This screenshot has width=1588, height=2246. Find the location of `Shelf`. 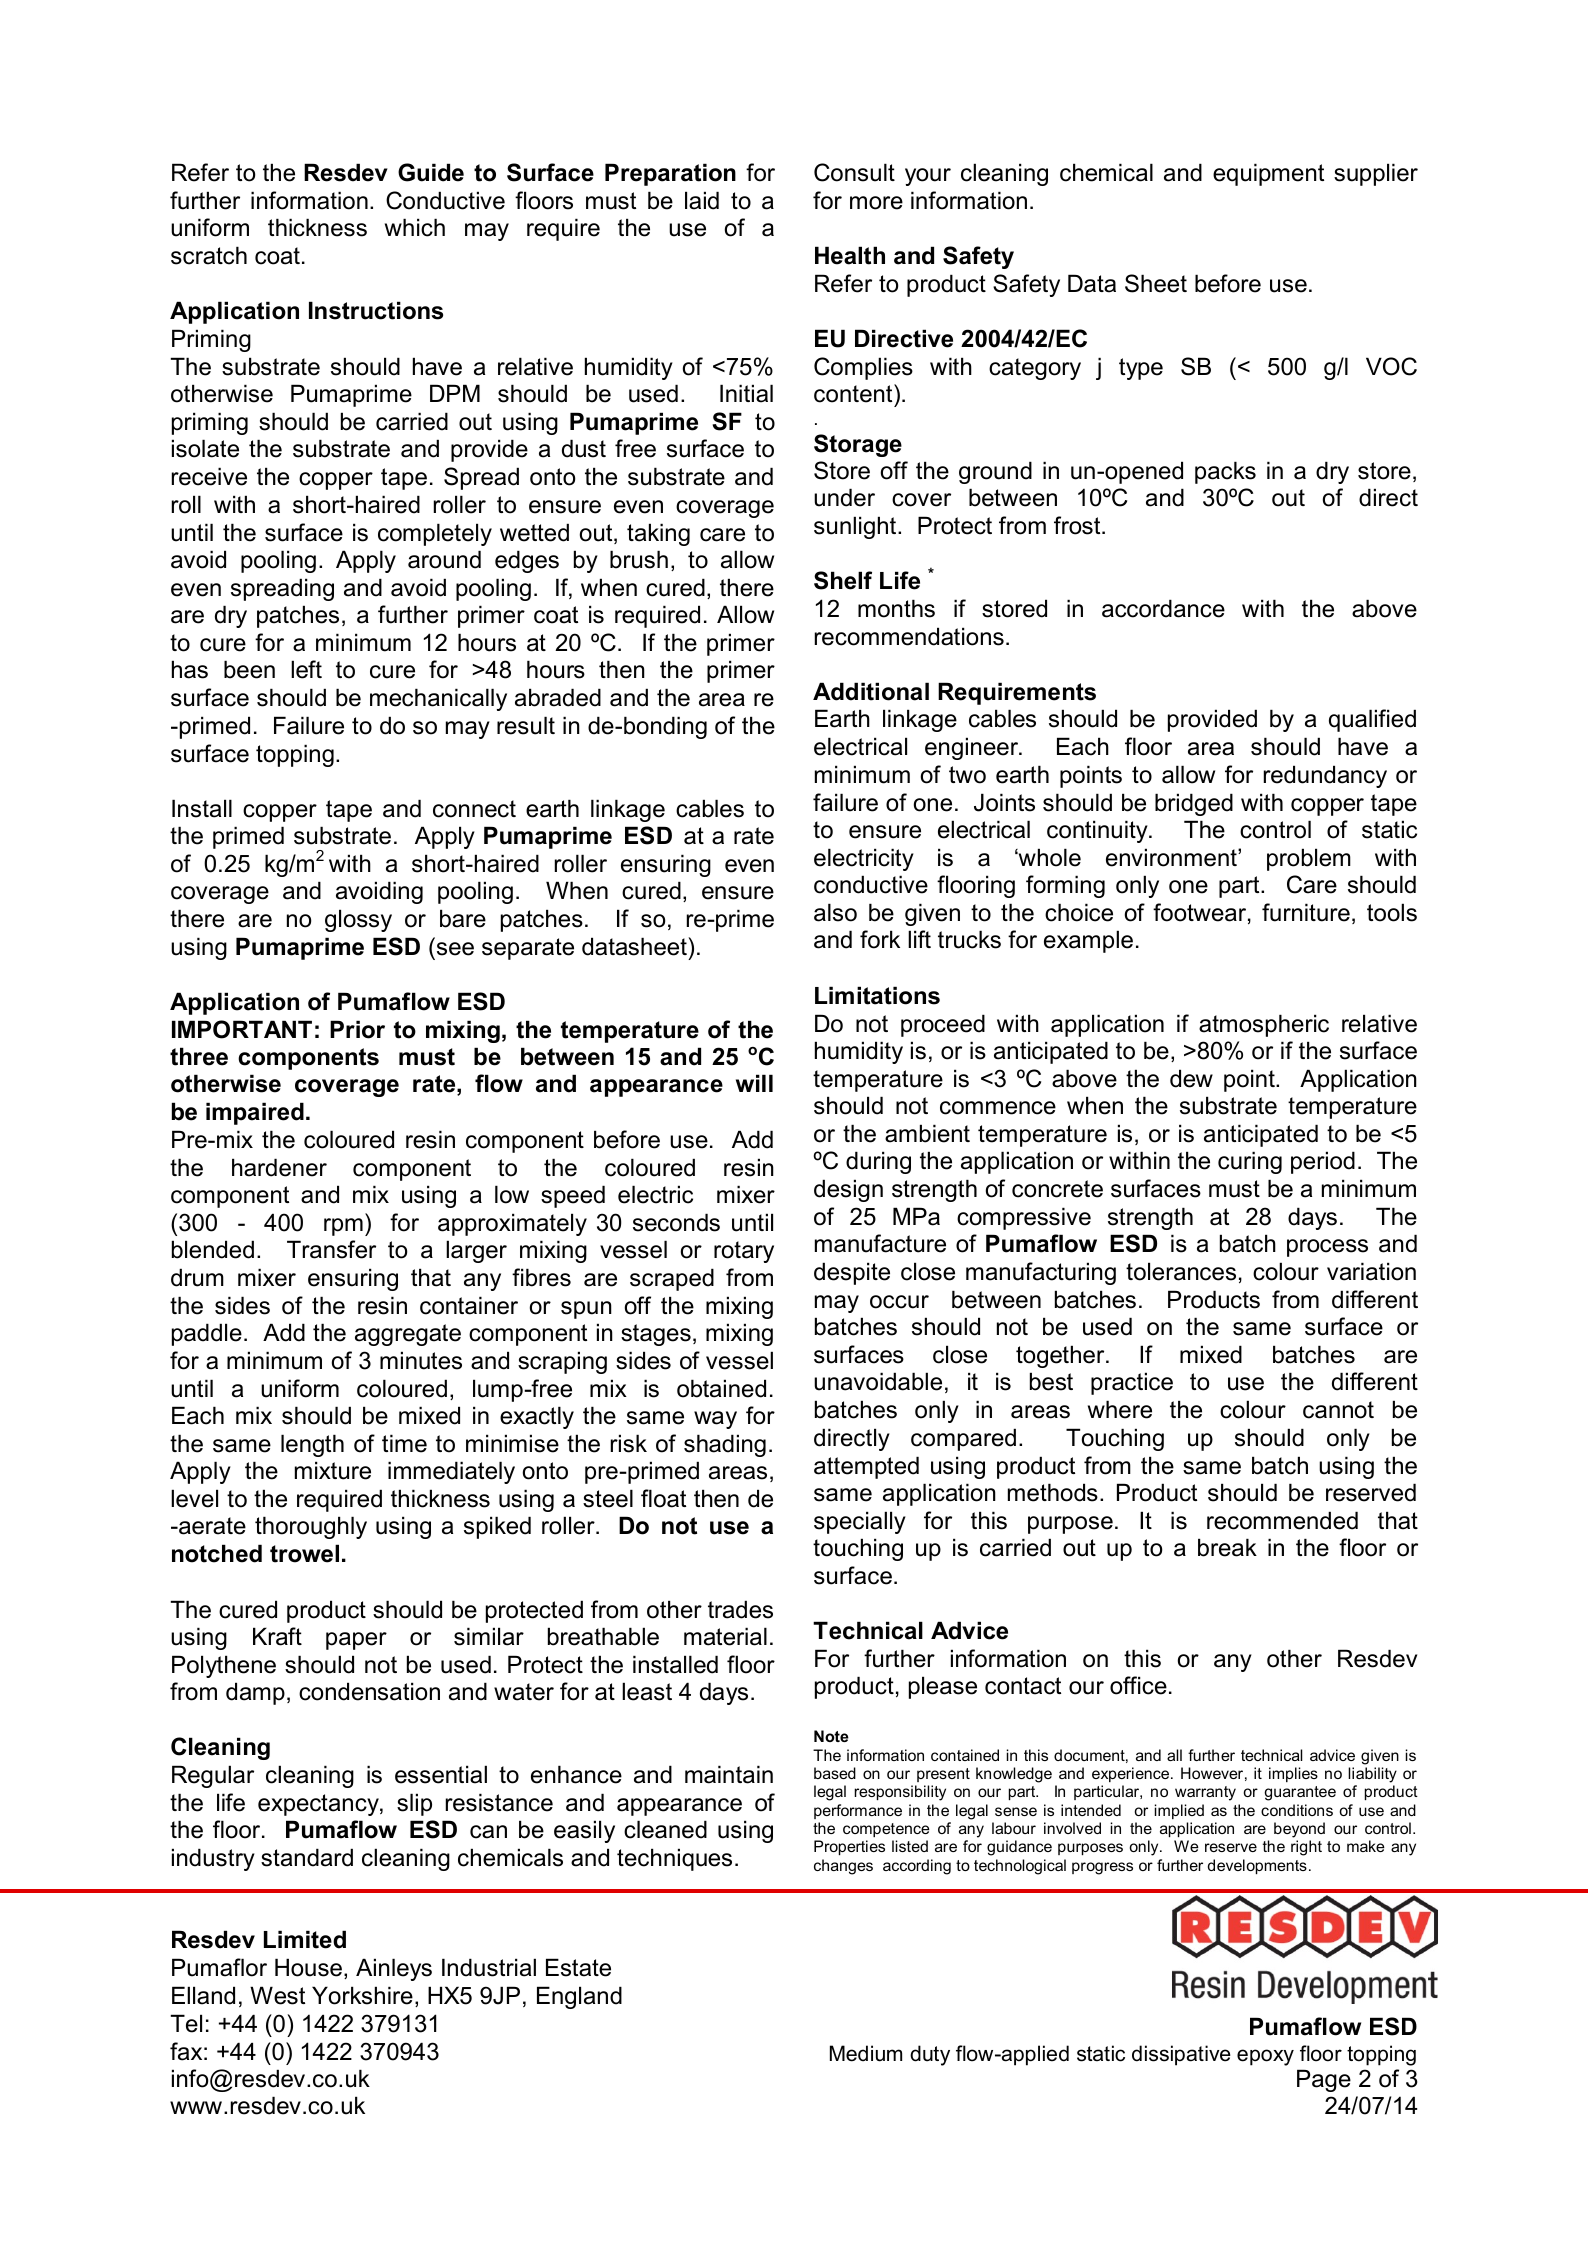

Shelf is located at coordinates (843, 580).
